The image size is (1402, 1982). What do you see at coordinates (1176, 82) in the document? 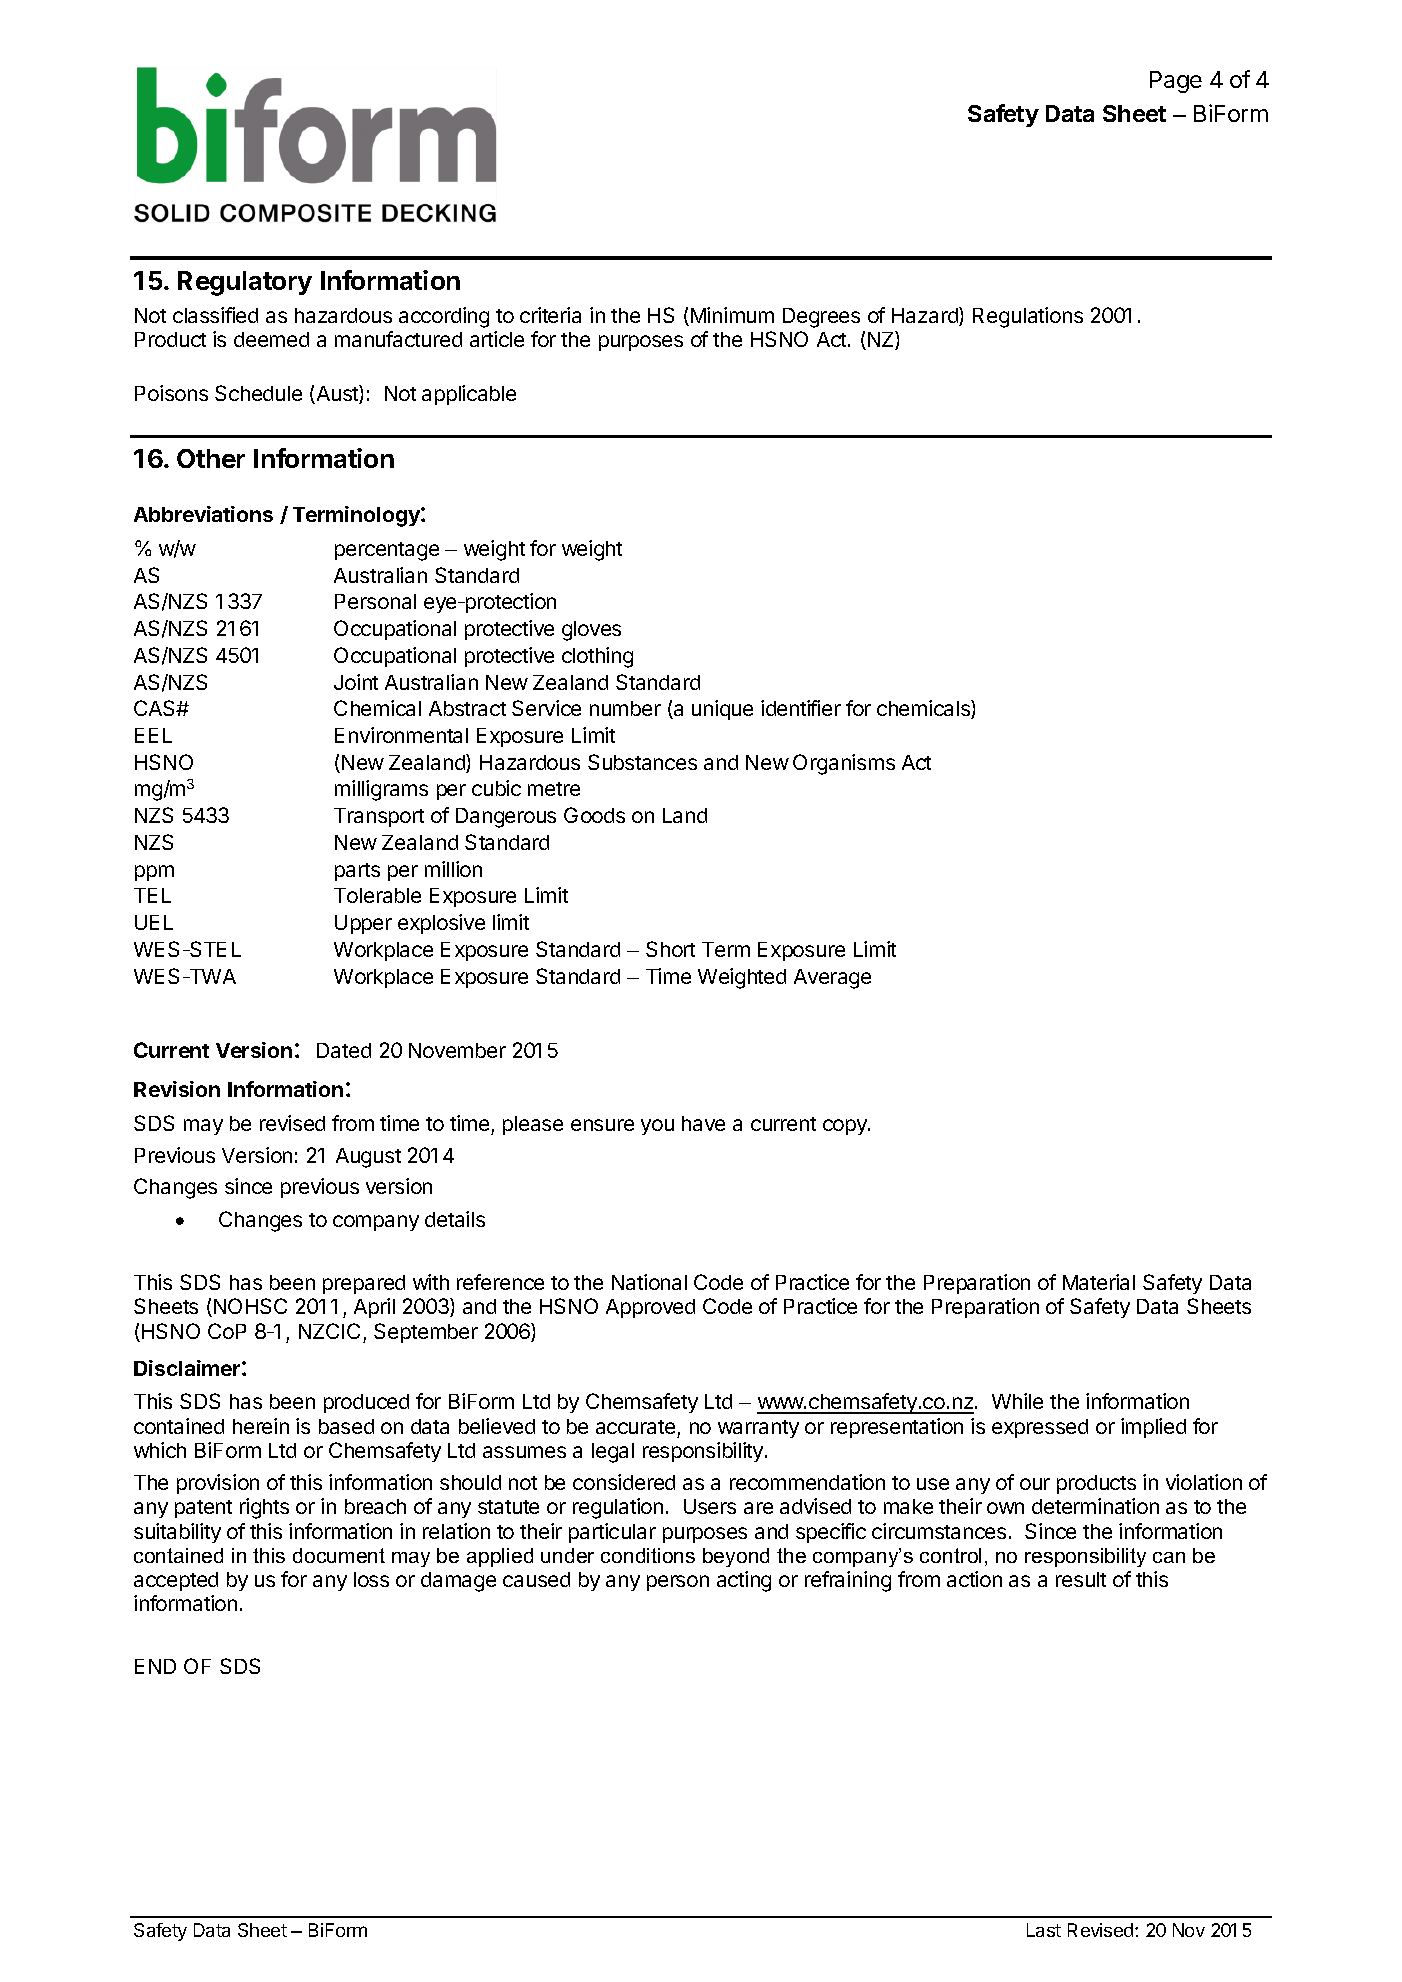
I see `Page` at bounding box center [1176, 82].
